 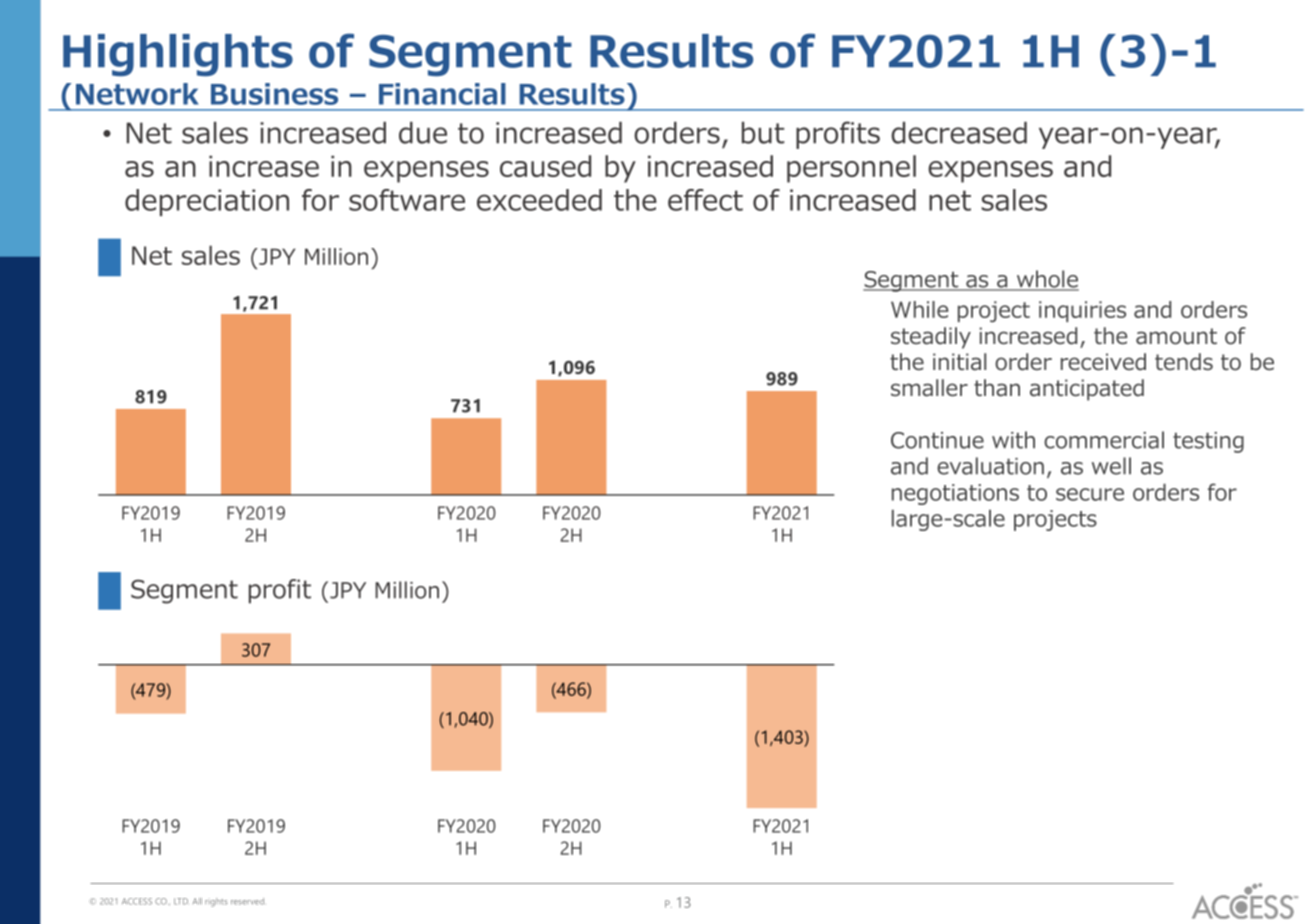 What do you see at coordinates (1111, 466) in the screenshot?
I see `well` at bounding box center [1111, 466].
